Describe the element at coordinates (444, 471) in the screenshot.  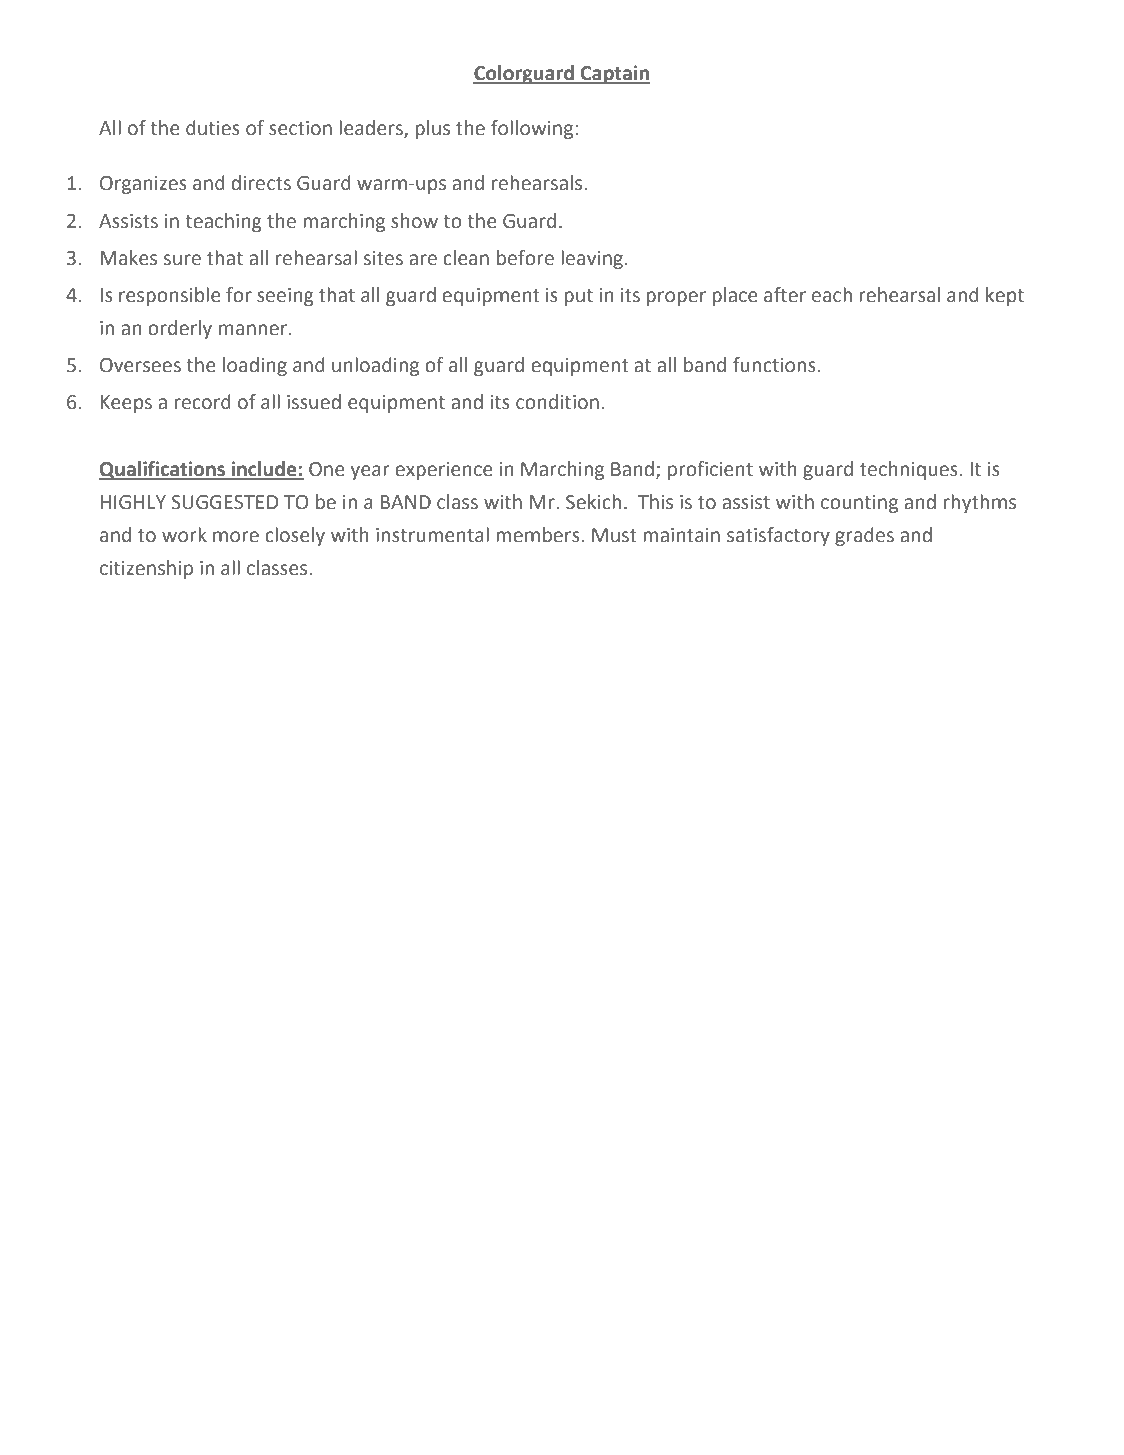
I see `experience` at that location.
